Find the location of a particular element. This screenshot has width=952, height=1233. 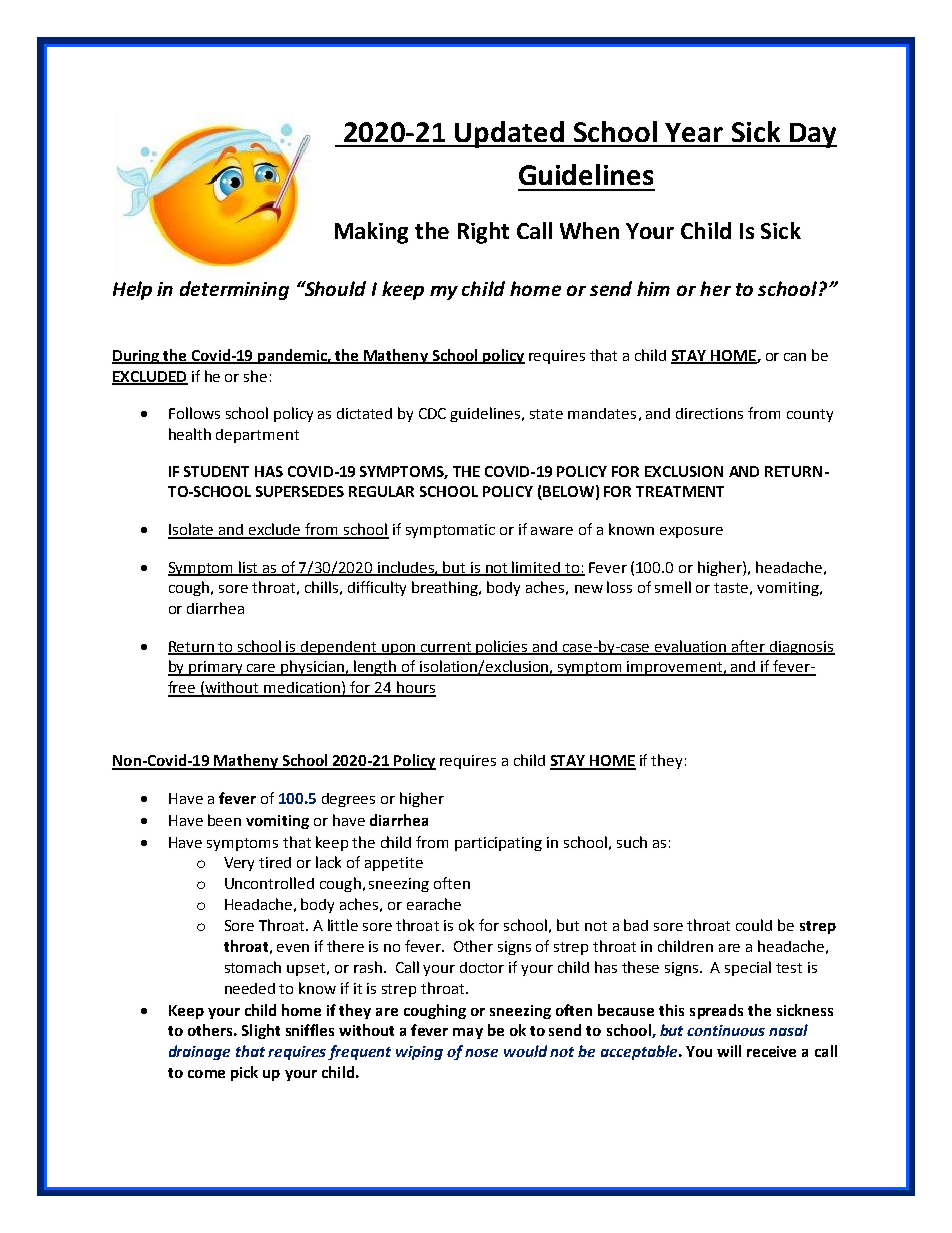

she is located at coordinates (255, 376).
